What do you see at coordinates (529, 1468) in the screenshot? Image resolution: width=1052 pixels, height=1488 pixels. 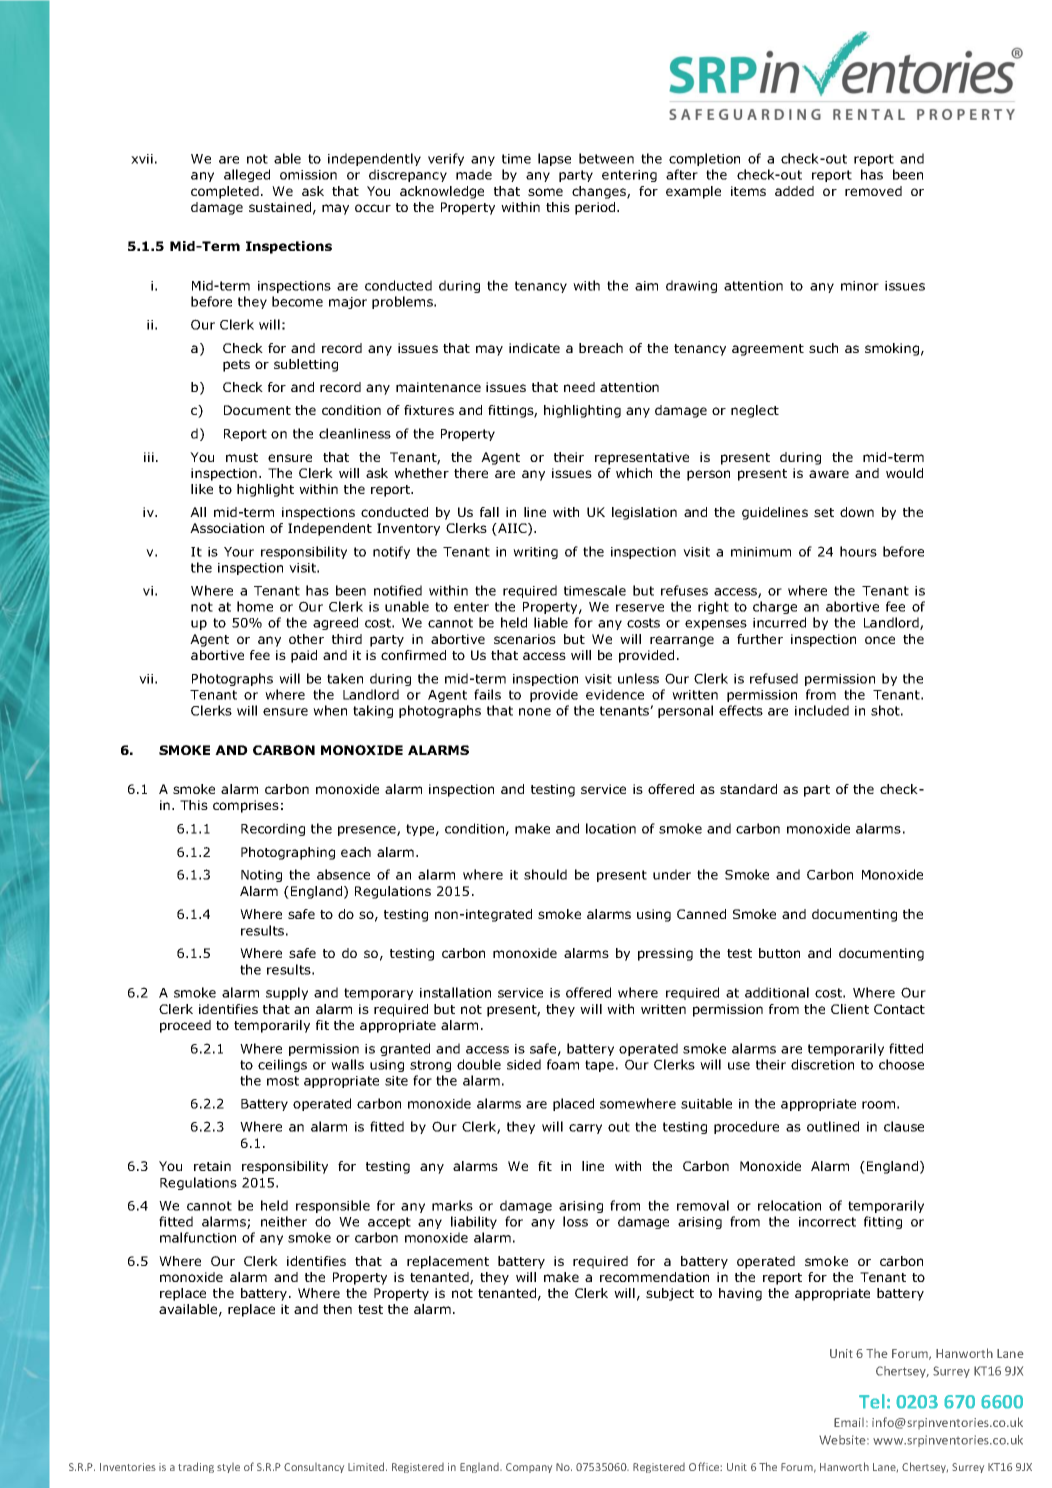 I see `Company` at bounding box center [529, 1468].
